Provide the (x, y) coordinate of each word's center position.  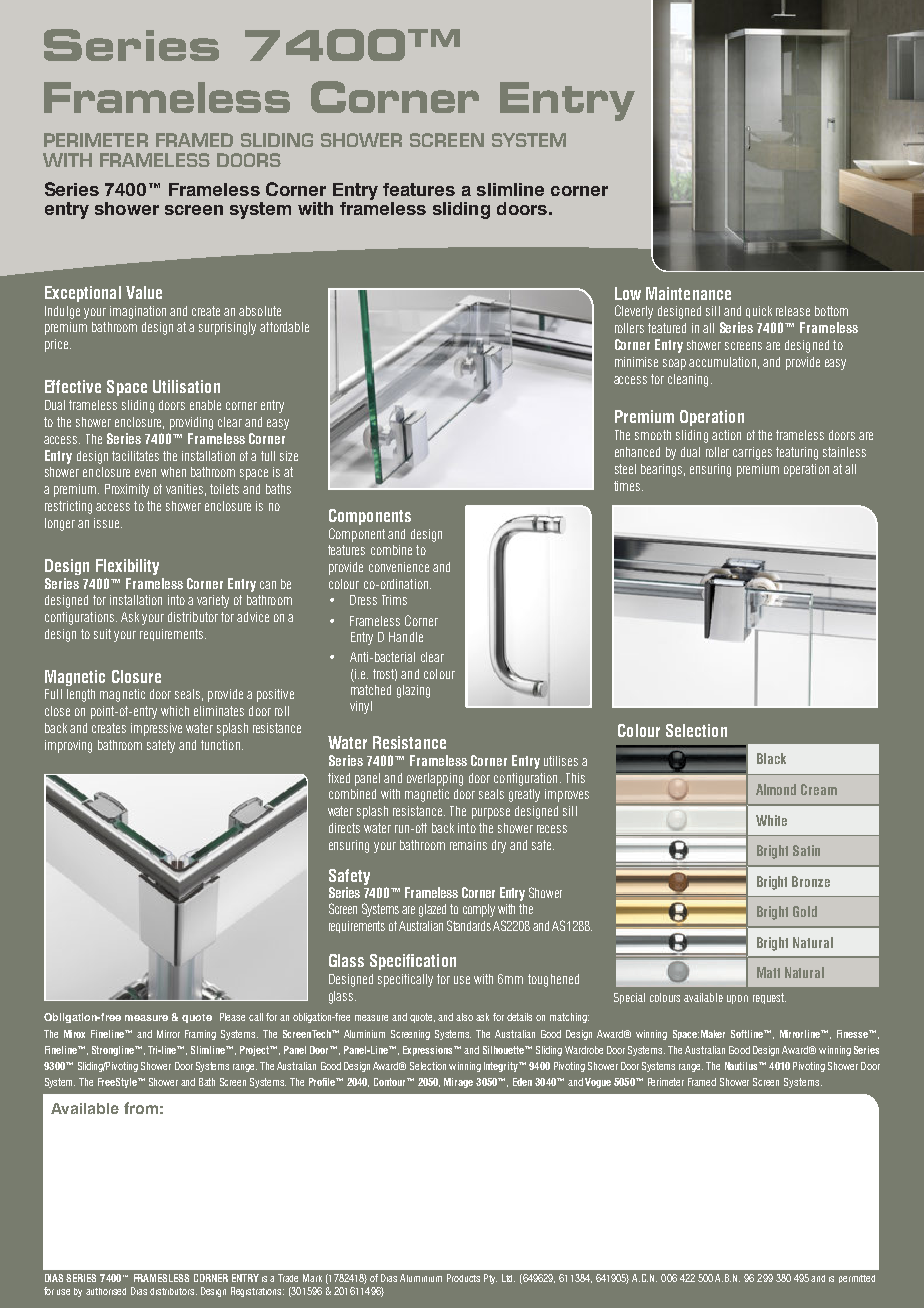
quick (759, 312)
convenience (399, 567)
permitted (857, 1279)
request (769, 998)
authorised (106, 1291)
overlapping (435, 779)
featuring (797, 453)
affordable (284, 327)
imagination (138, 312)
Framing (200, 1035)
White (771, 820)
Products (463, 1278)
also (464, 1017)
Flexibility (127, 567)
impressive (156, 729)
